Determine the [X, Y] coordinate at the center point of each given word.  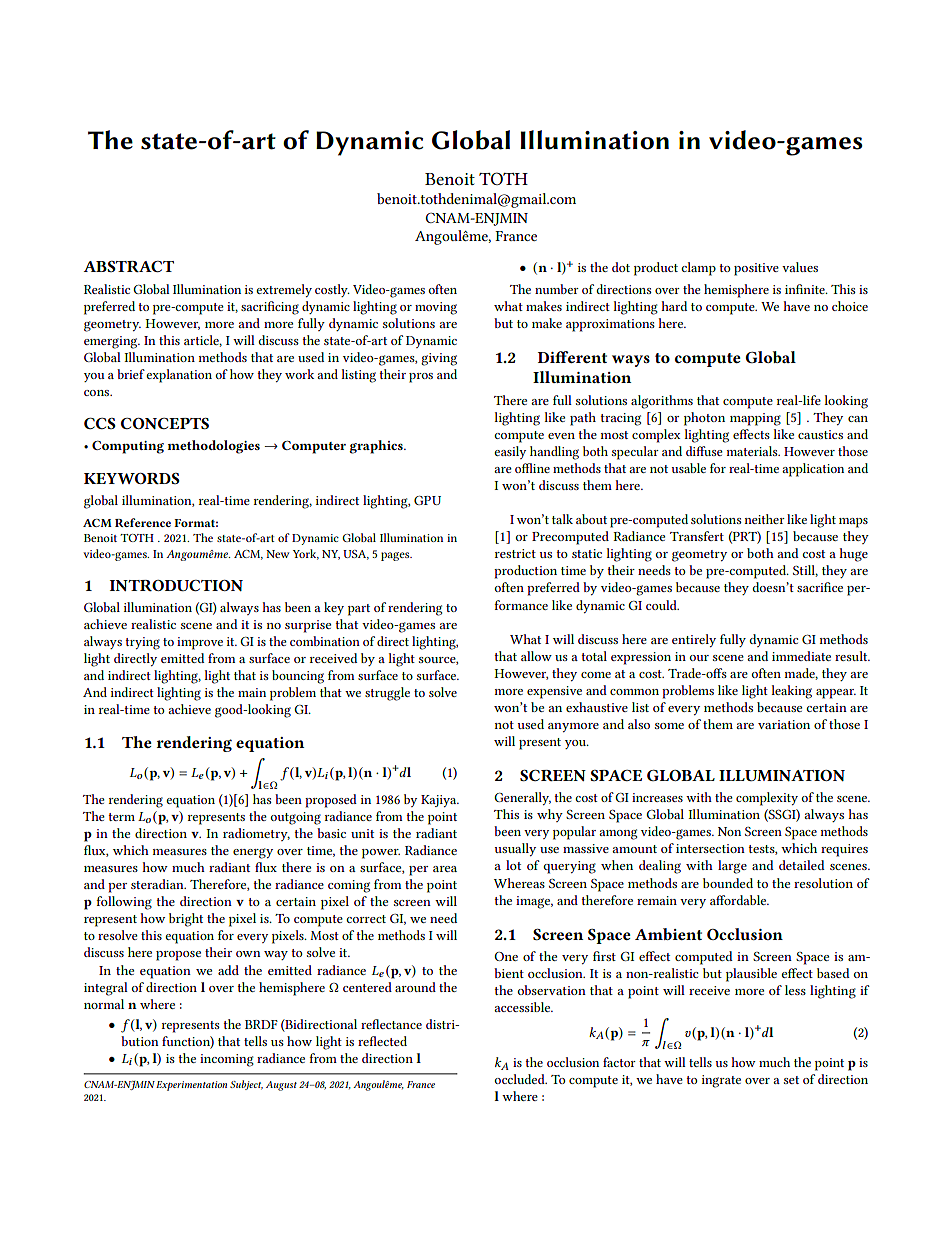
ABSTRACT [128, 266]
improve [200, 643]
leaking [791, 692]
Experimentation [191, 1086]
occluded [521, 1079]
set [791, 1080]
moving [436, 308]
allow [536, 656]
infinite [806, 289]
